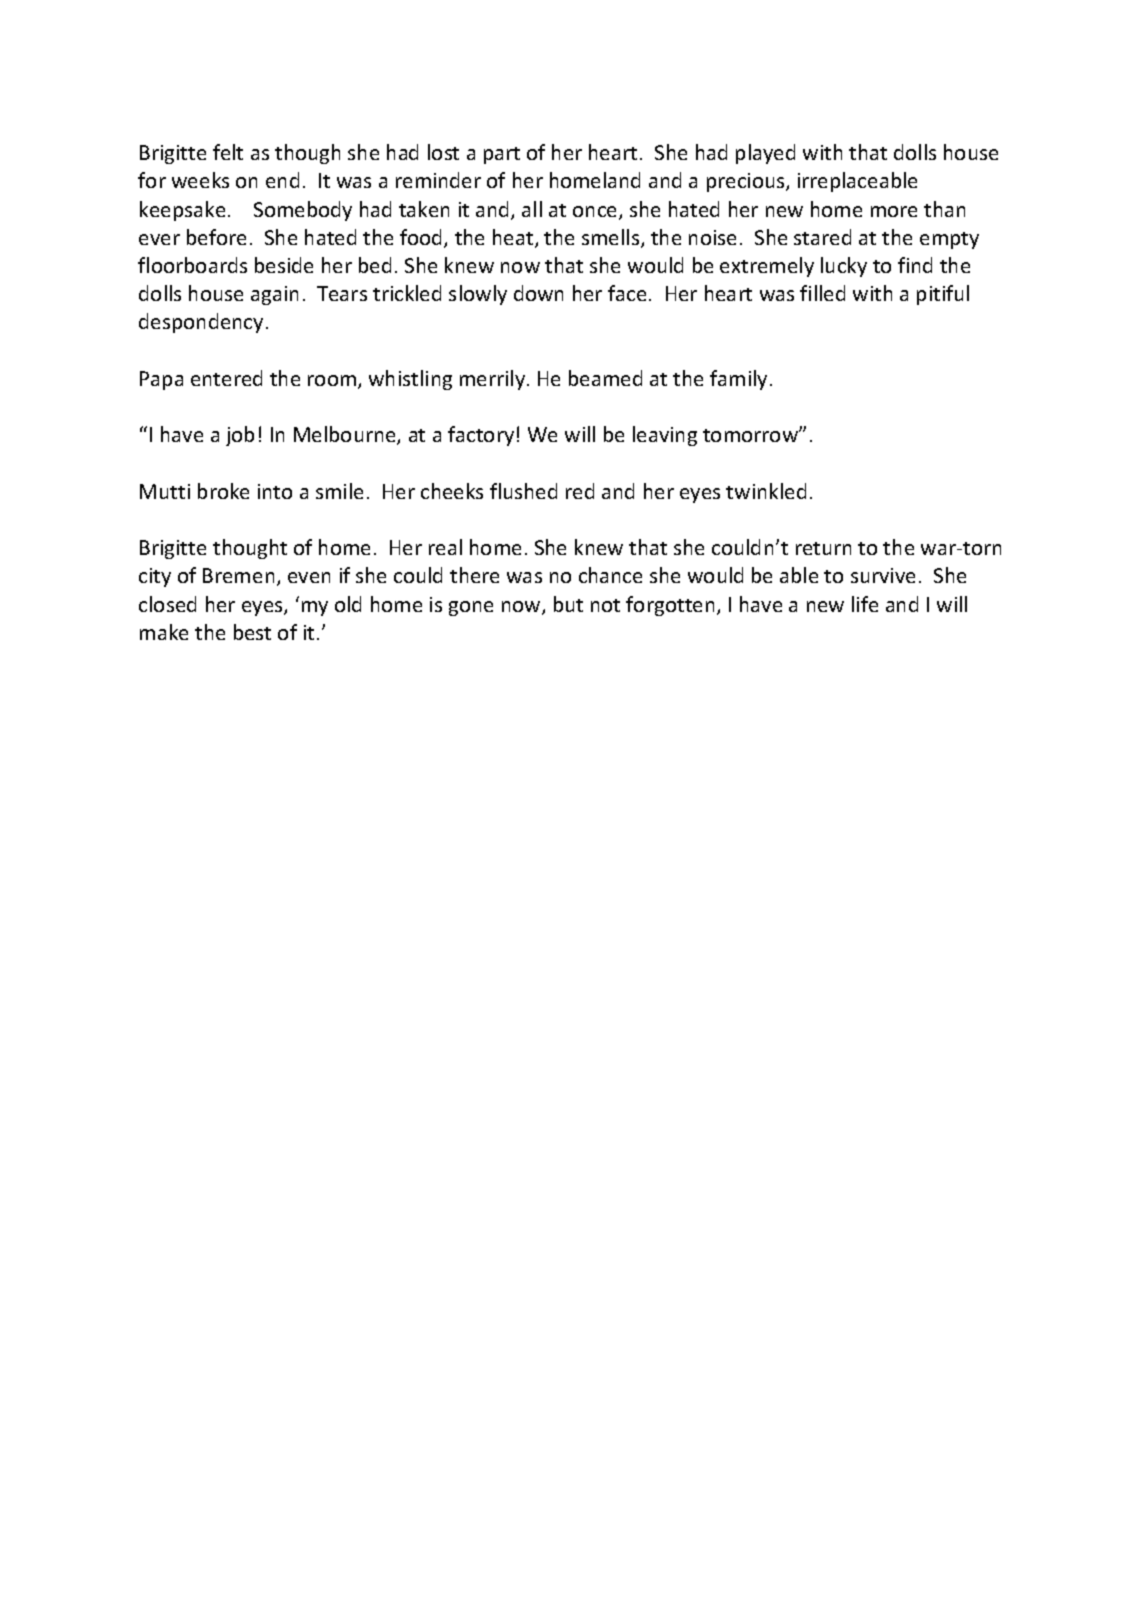 The width and height of the screenshot is (1147, 1622). I want to click on but, so click(568, 604).
